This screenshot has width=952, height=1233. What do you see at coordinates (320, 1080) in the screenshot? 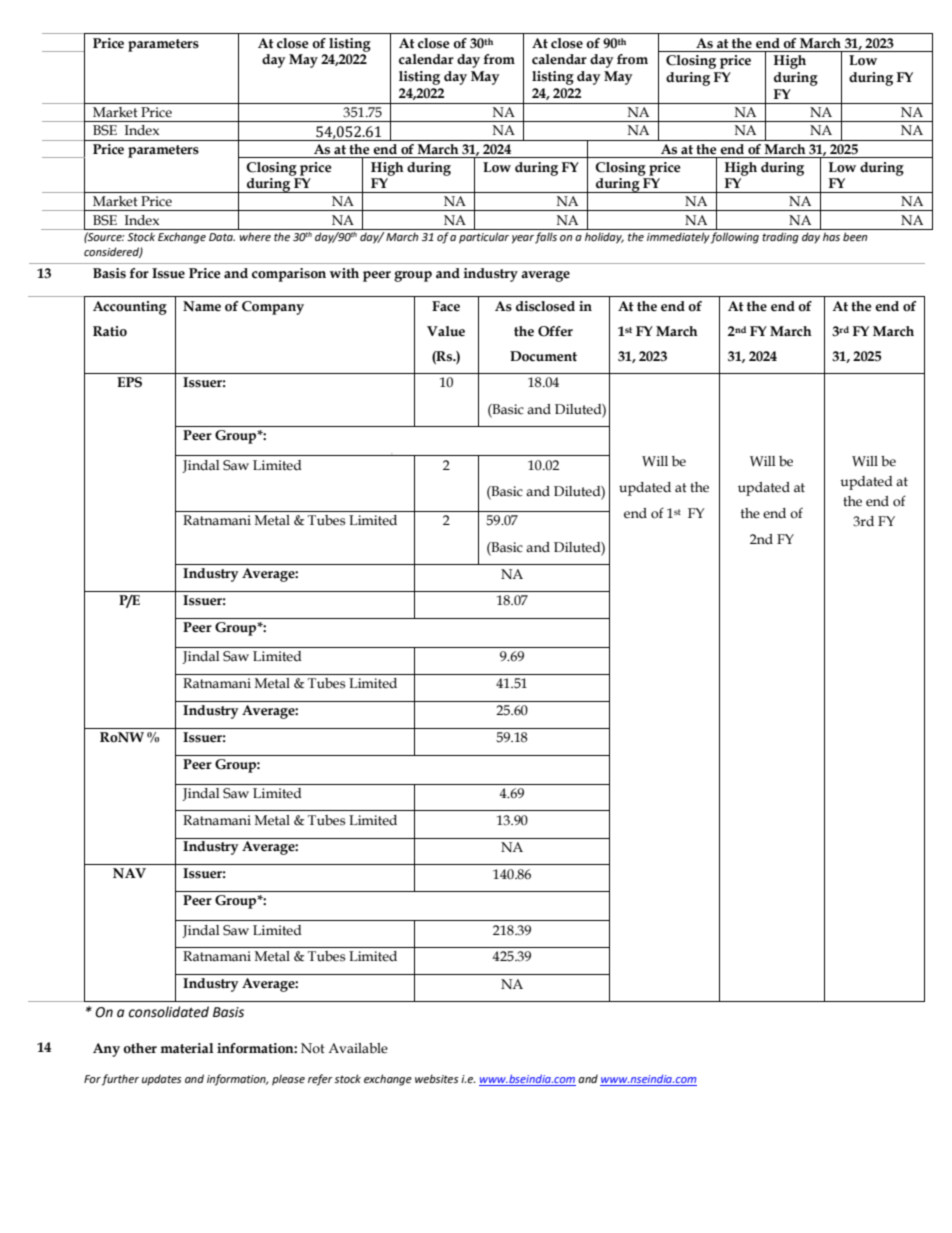
I see `refer` at bounding box center [320, 1080].
